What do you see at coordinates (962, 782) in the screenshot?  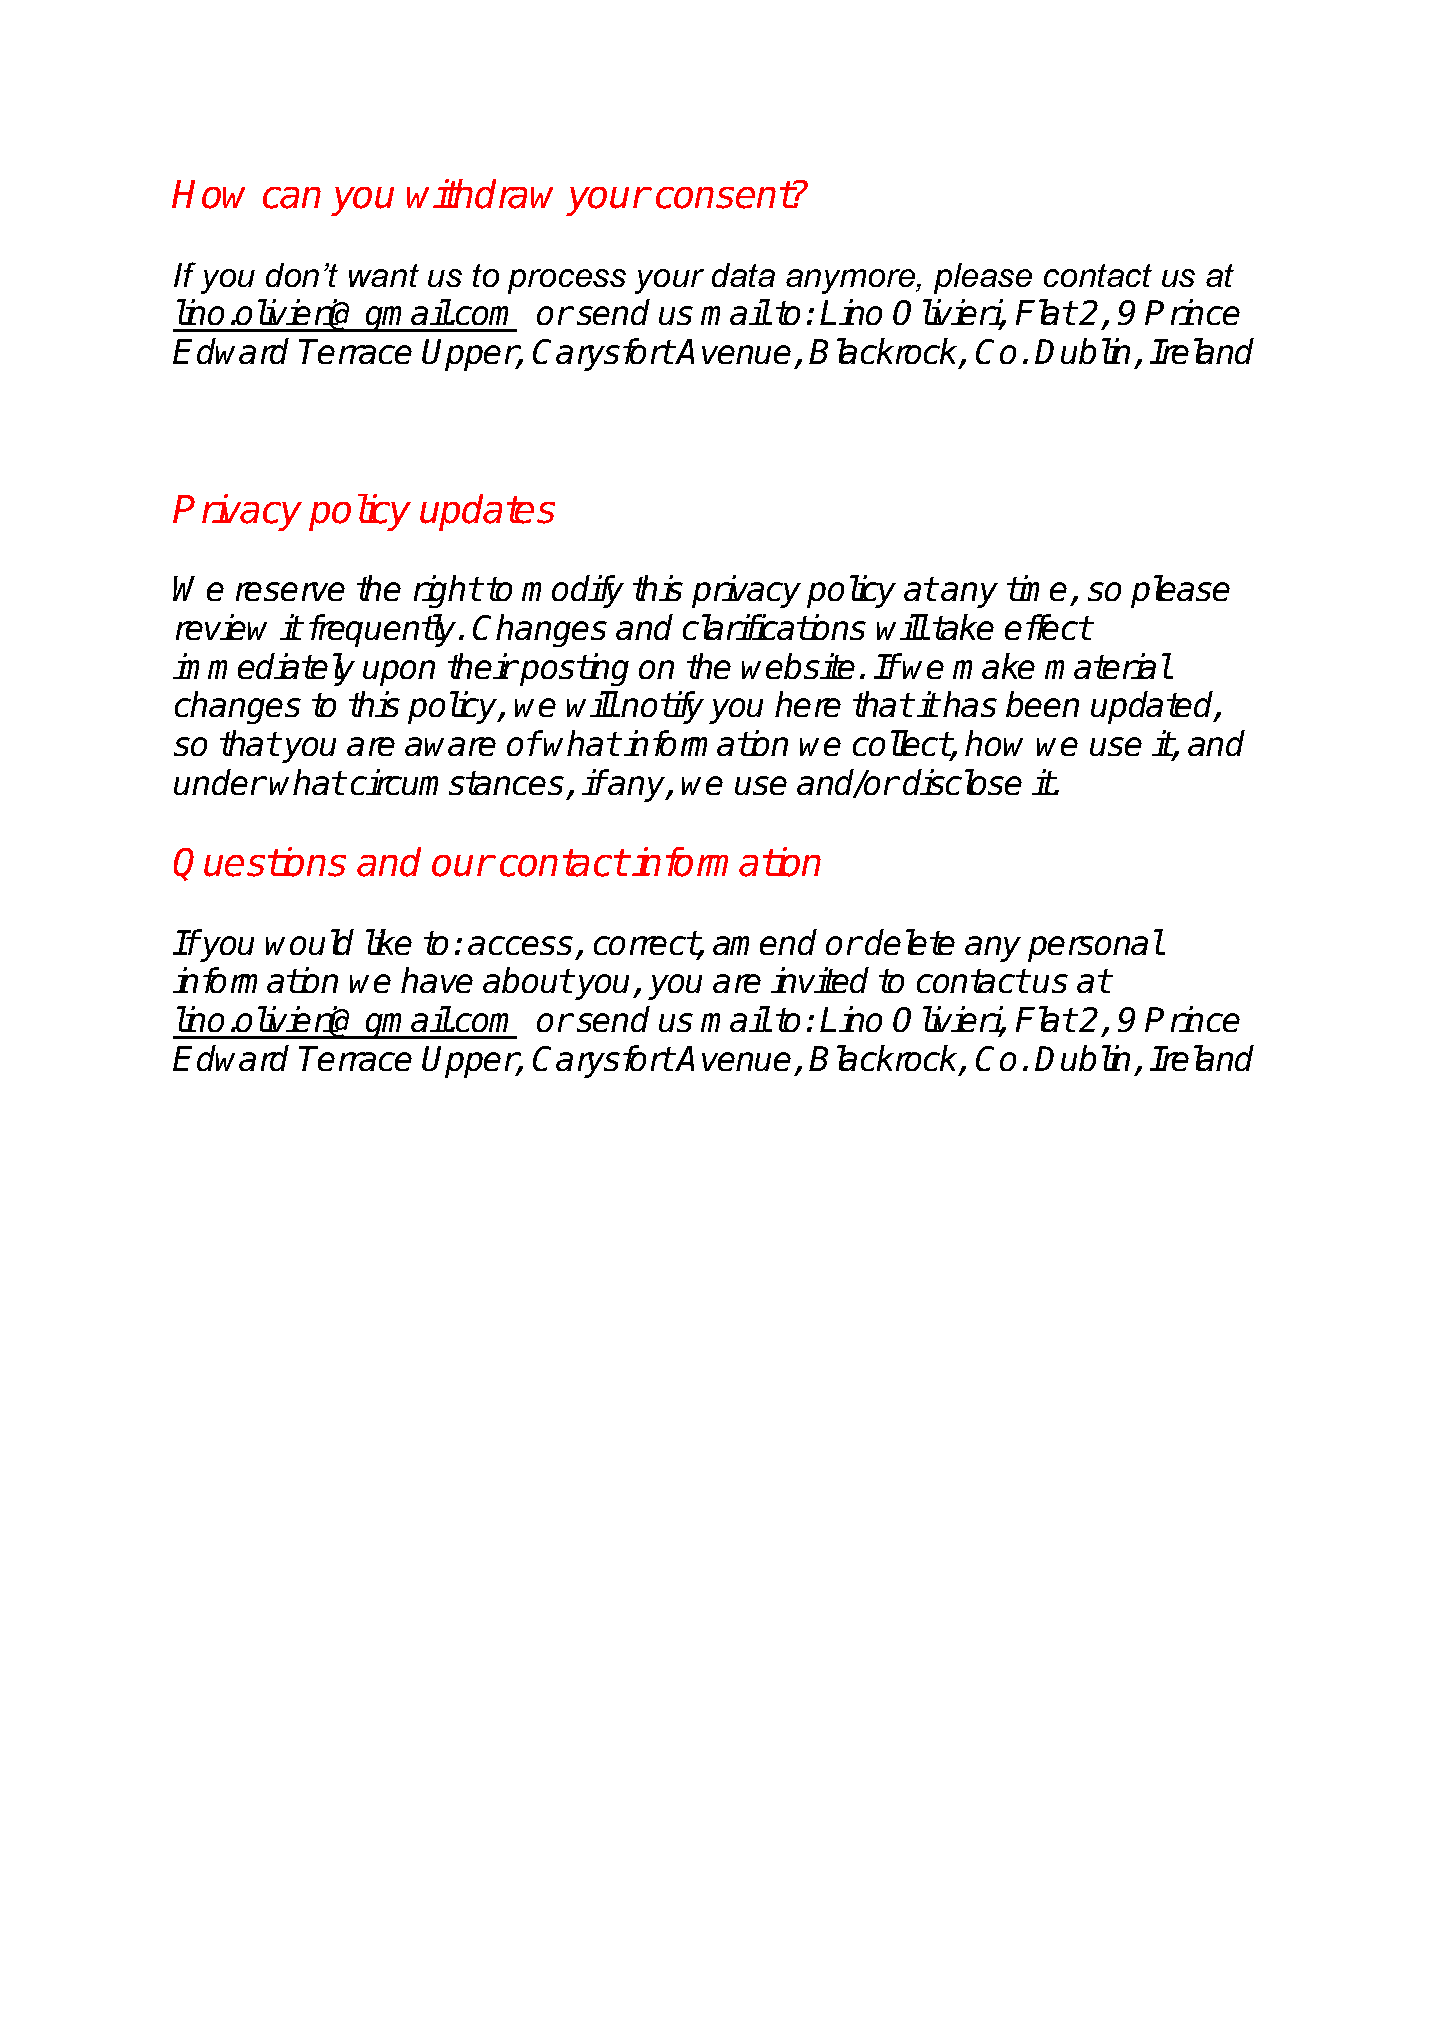 I see `disclose` at bounding box center [962, 782].
